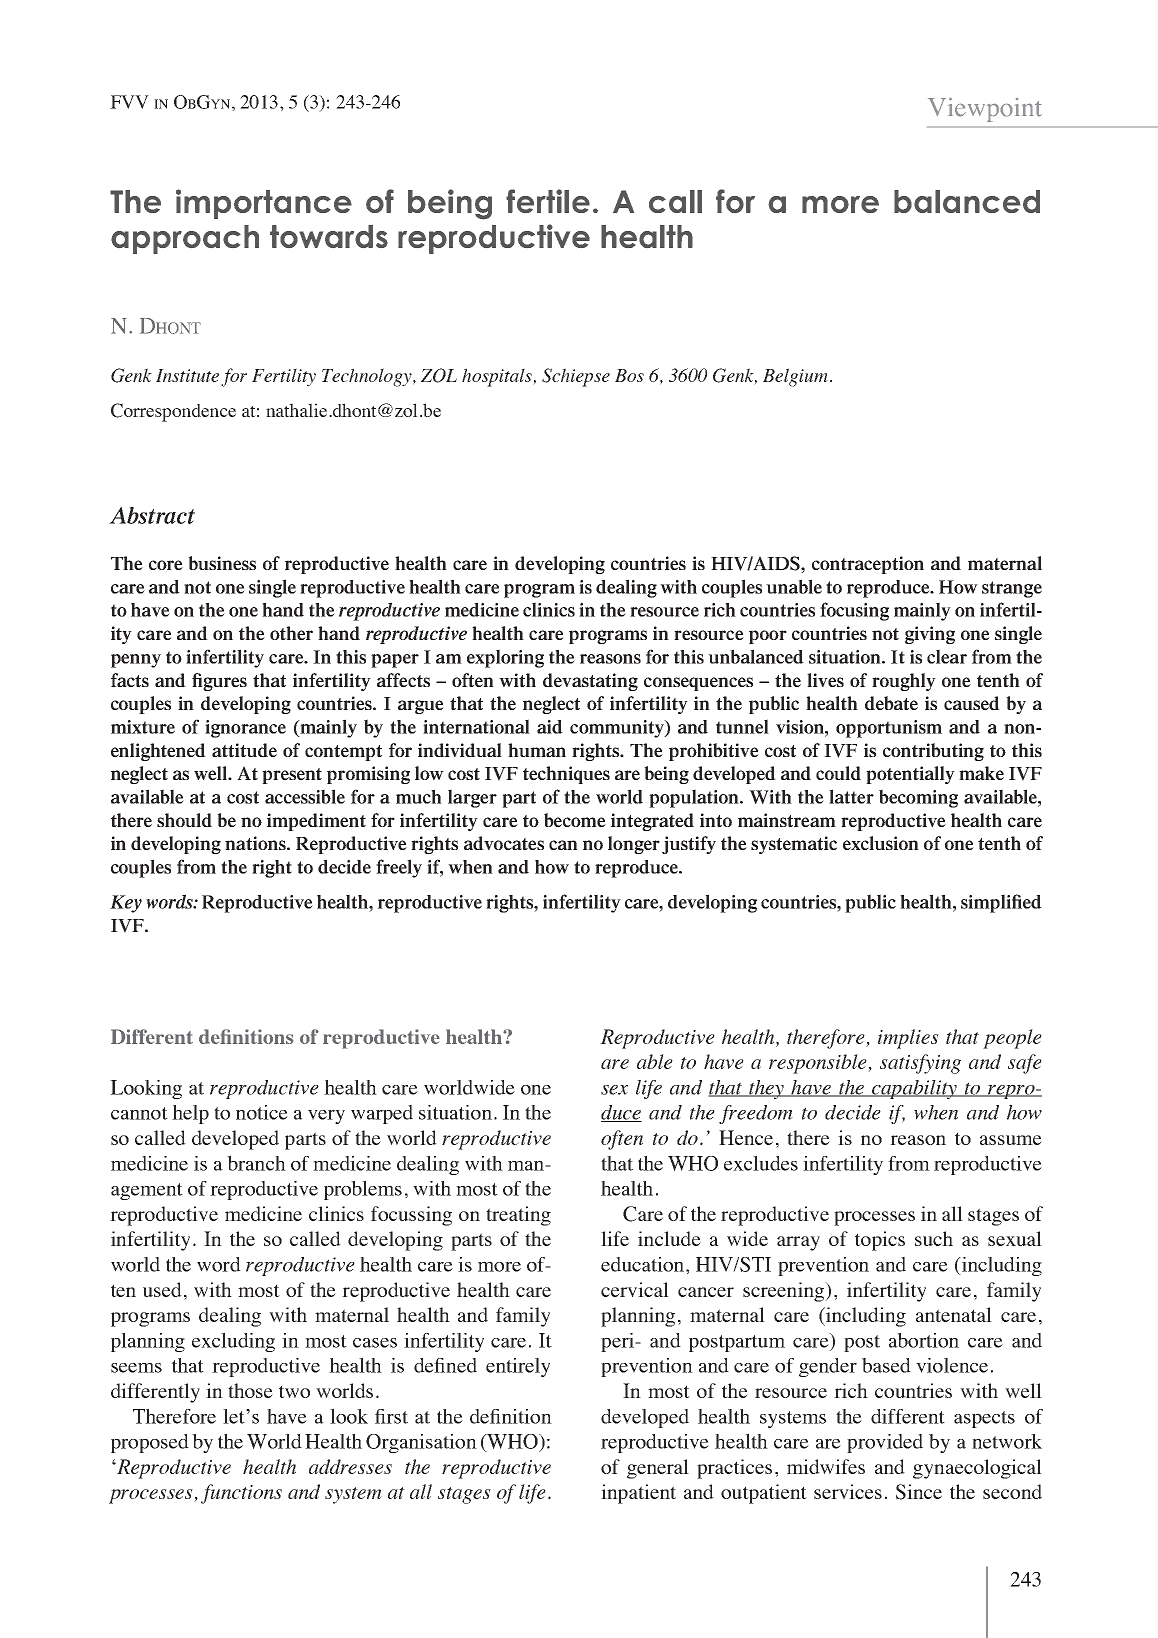 This screenshot has height=1638, width=1158. Describe the element at coordinates (262, 1112) in the screenshot. I see `notice` at that location.
